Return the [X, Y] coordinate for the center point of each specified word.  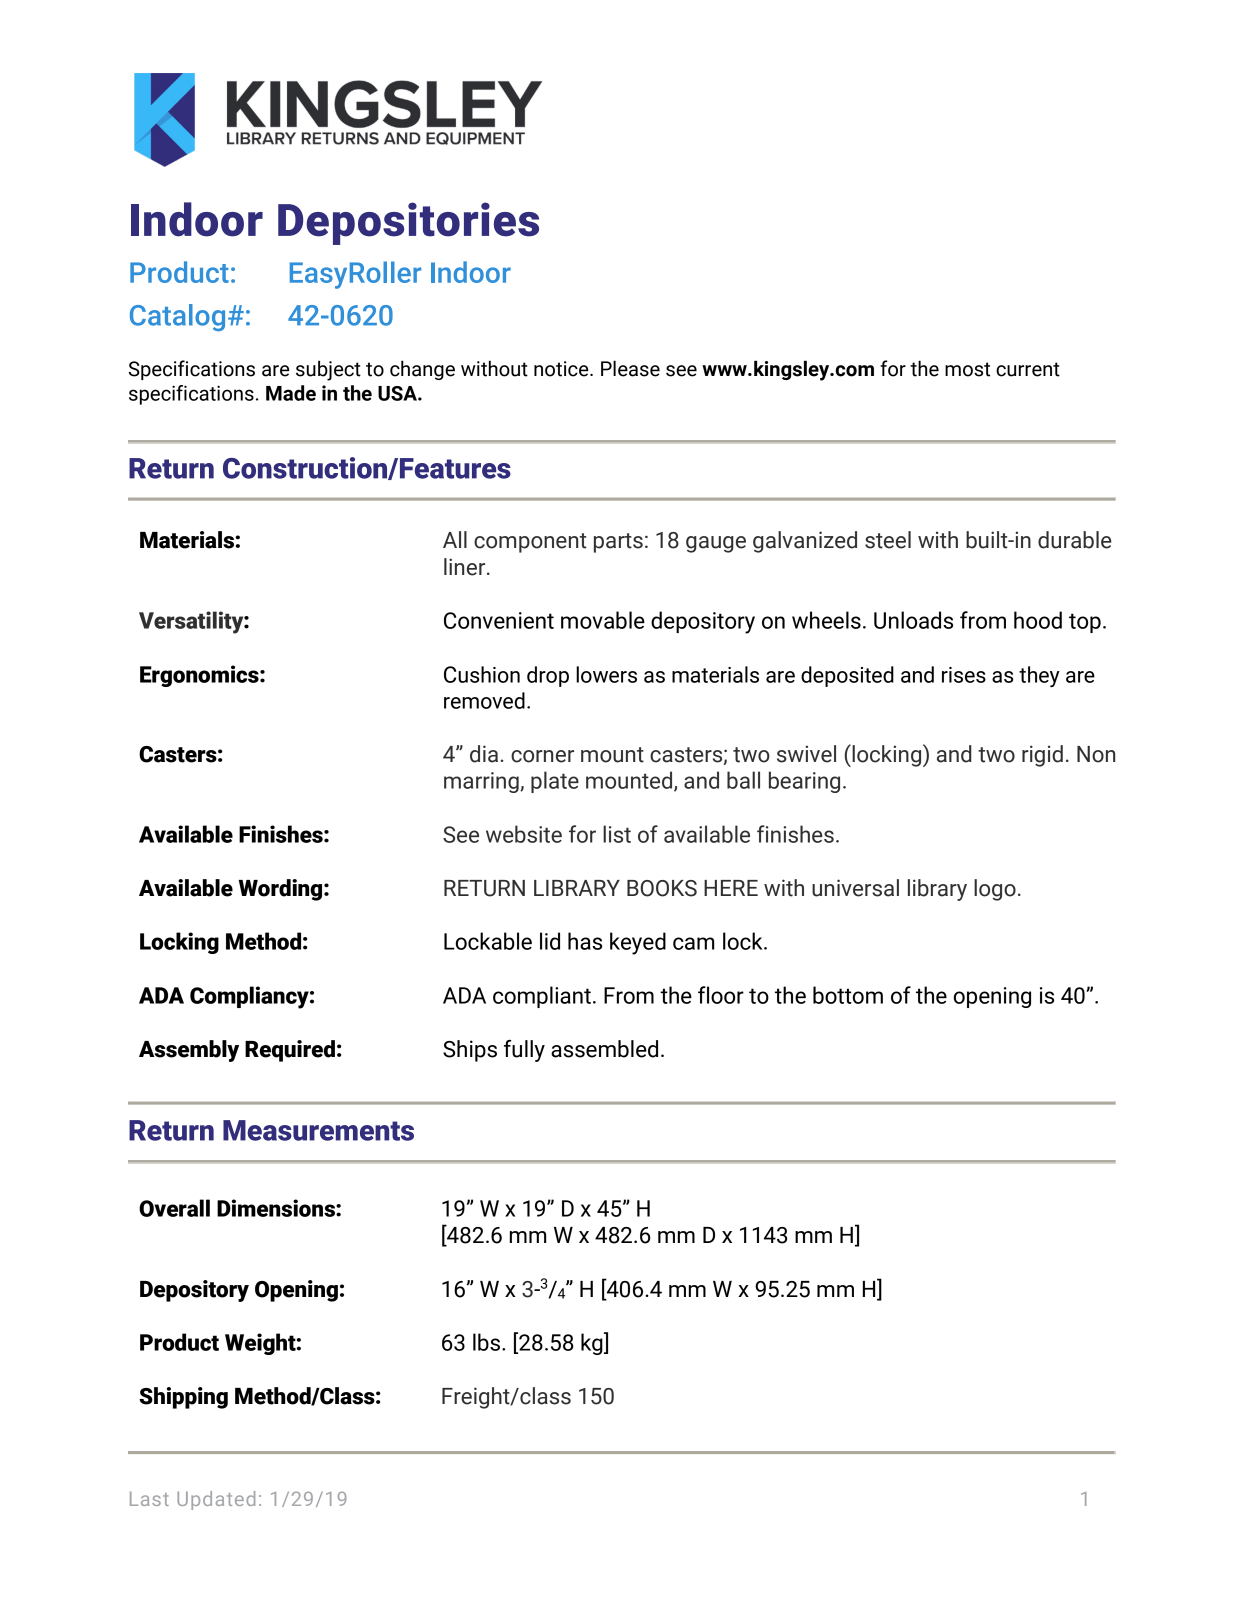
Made [291, 393]
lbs [486, 1342]
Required [290, 1051]
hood [1038, 620]
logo [995, 890]
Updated [216, 1500]
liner [466, 567]
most [967, 369]
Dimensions [277, 1208]
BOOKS [662, 888]
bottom [848, 995]
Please [630, 368]
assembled [604, 1049]
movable [603, 620]
